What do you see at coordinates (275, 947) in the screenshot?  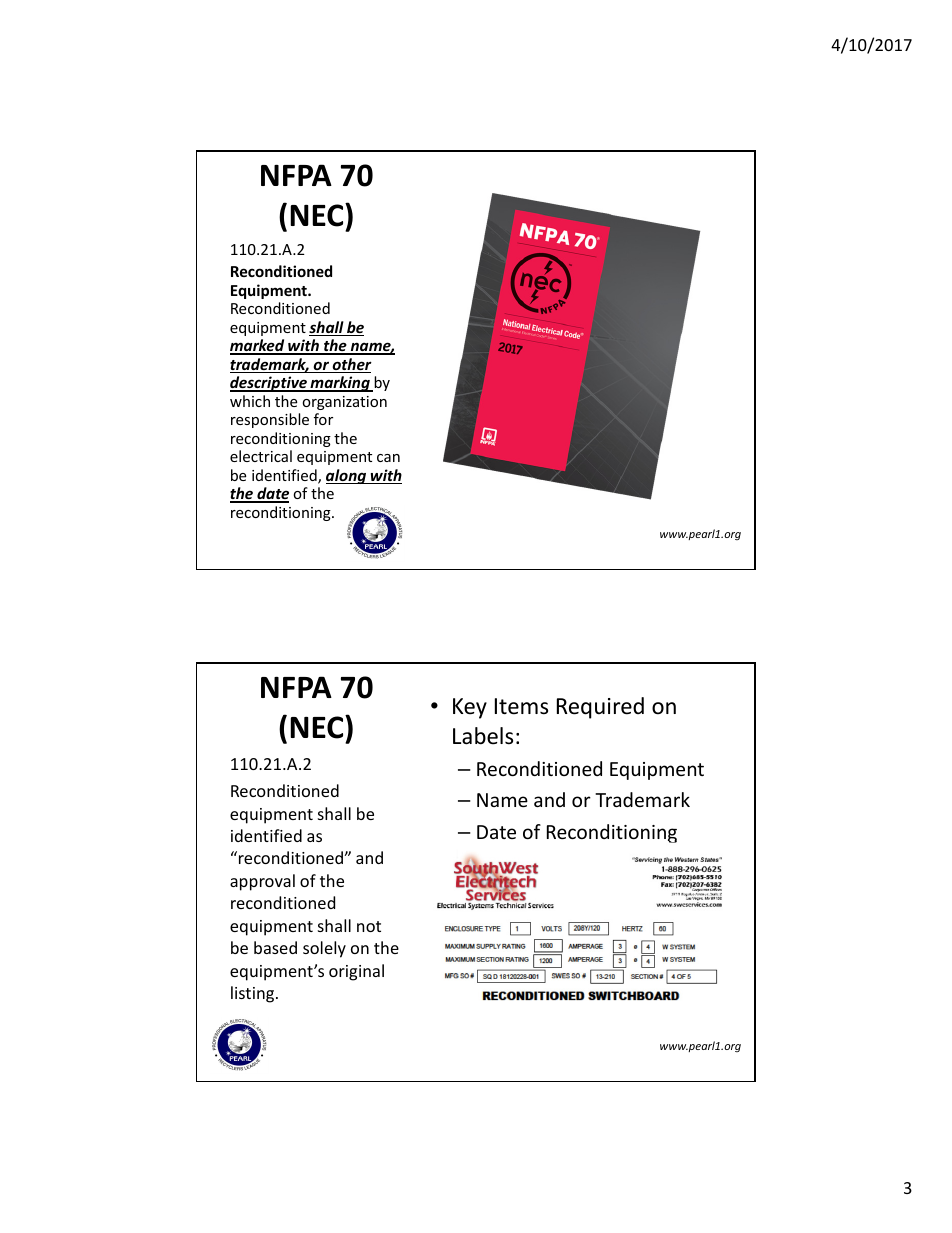 I see `based` at bounding box center [275, 947].
